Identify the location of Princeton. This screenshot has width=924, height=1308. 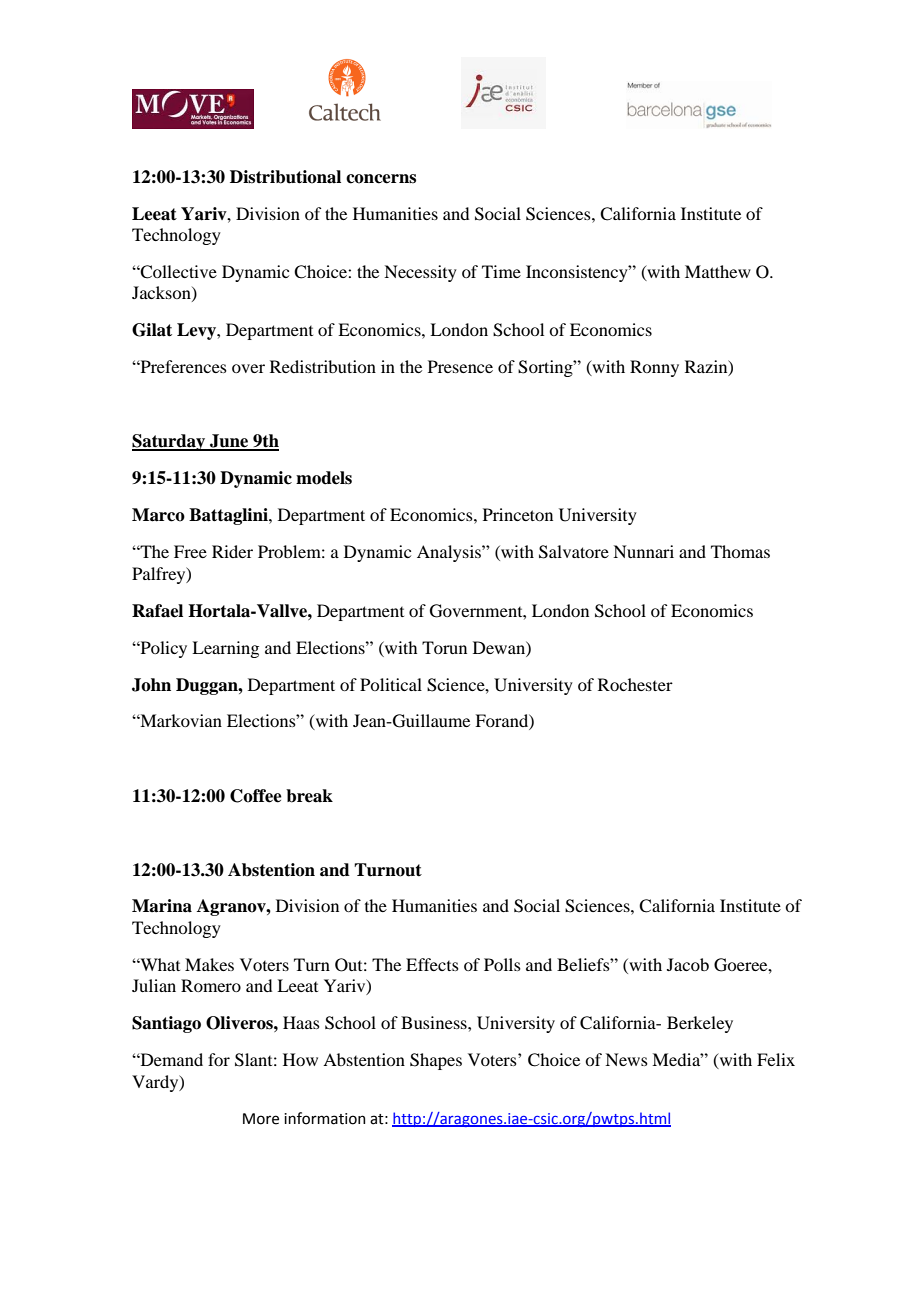
(518, 514).
